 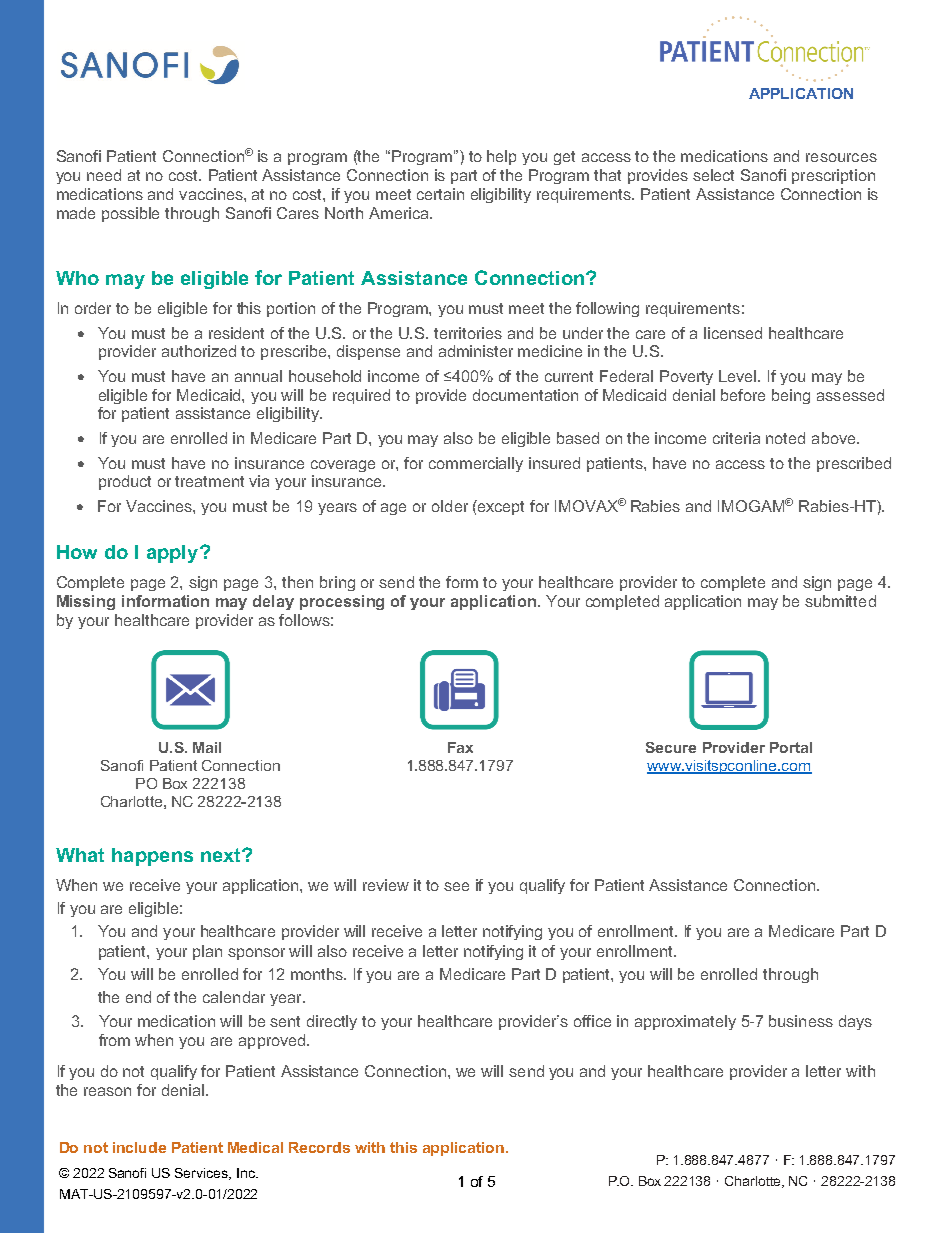 What do you see at coordinates (456, 886) in the screenshot?
I see `see` at bounding box center [456, 886].
